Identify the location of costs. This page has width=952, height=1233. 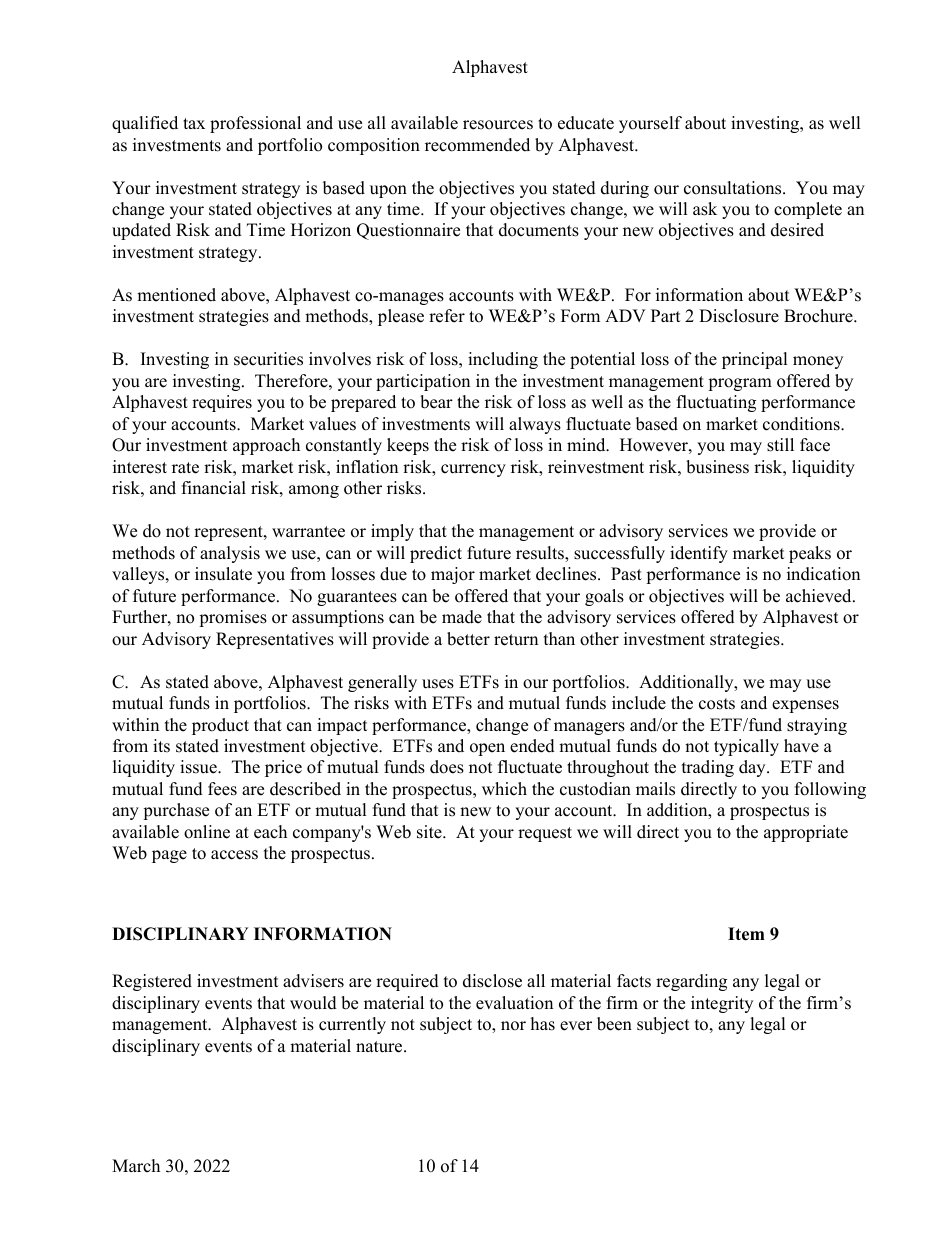
(717, 704).
